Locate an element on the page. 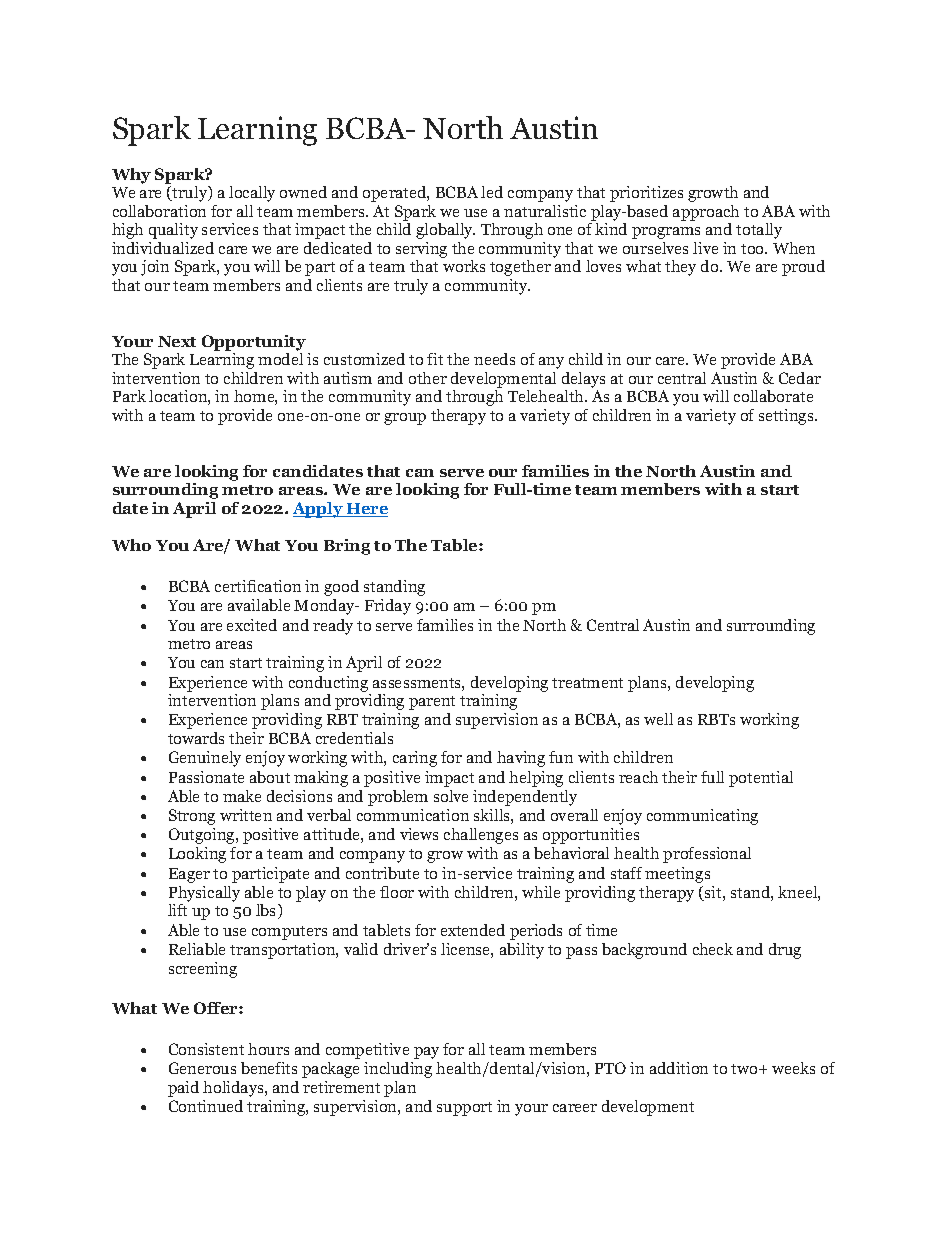 This document has height=1233, width=952. approach is located at coordinates (706, 213).
